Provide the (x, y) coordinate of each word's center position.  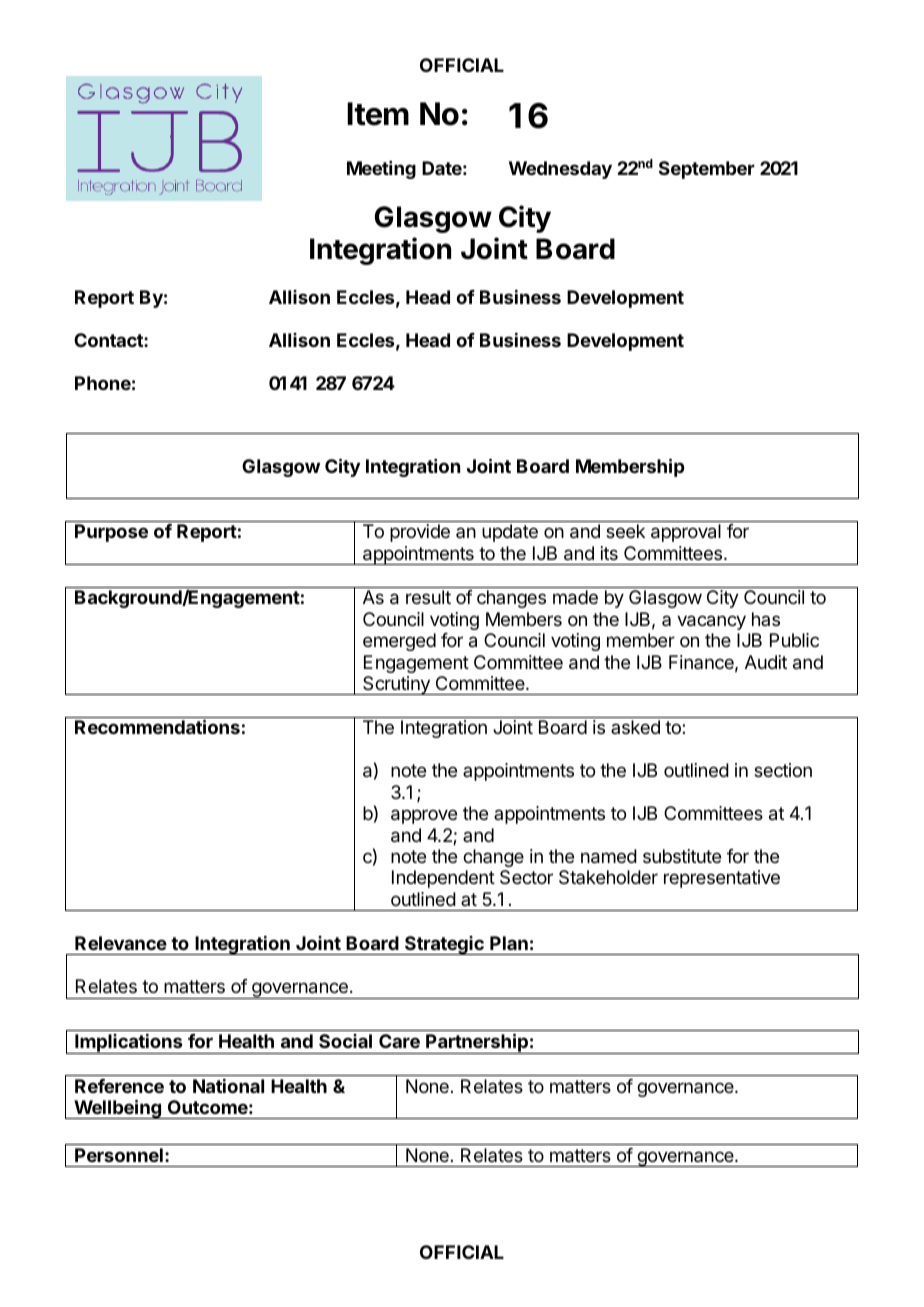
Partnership (477, 1043)
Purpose (111, 533)
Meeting (381, 170)
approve (424, 816)
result (428, 597)
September (707, 170)
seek (625, 531)
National (228, 1086)
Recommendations (157, 726)
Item (378, 114)
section (783, 770)
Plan (509, 943)
